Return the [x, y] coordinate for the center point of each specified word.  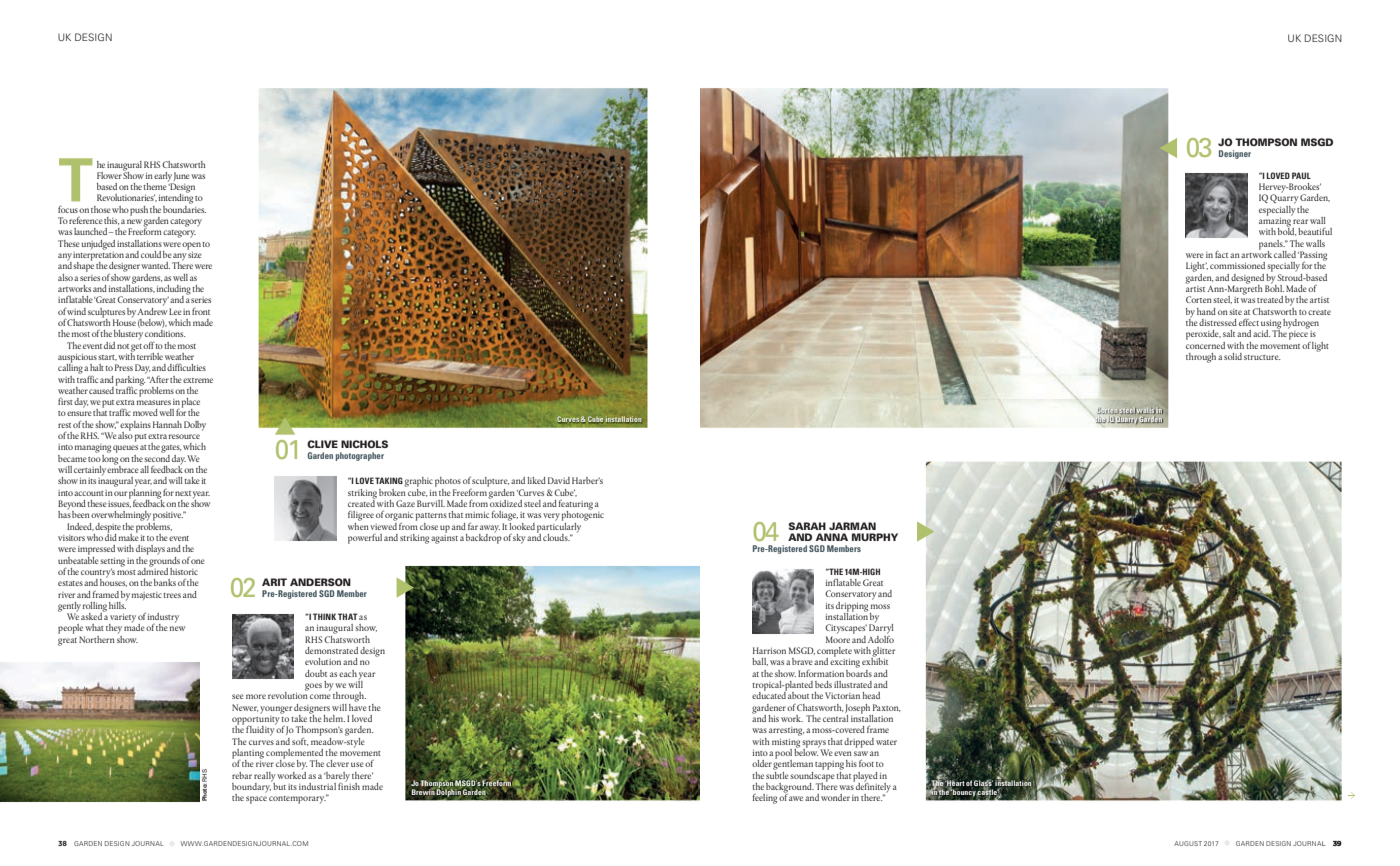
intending [176, 198]
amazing [1276, 222]
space [256, 800]
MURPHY [875, 537]
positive [168, 516]
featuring [576, 506]
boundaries [184, 208]
